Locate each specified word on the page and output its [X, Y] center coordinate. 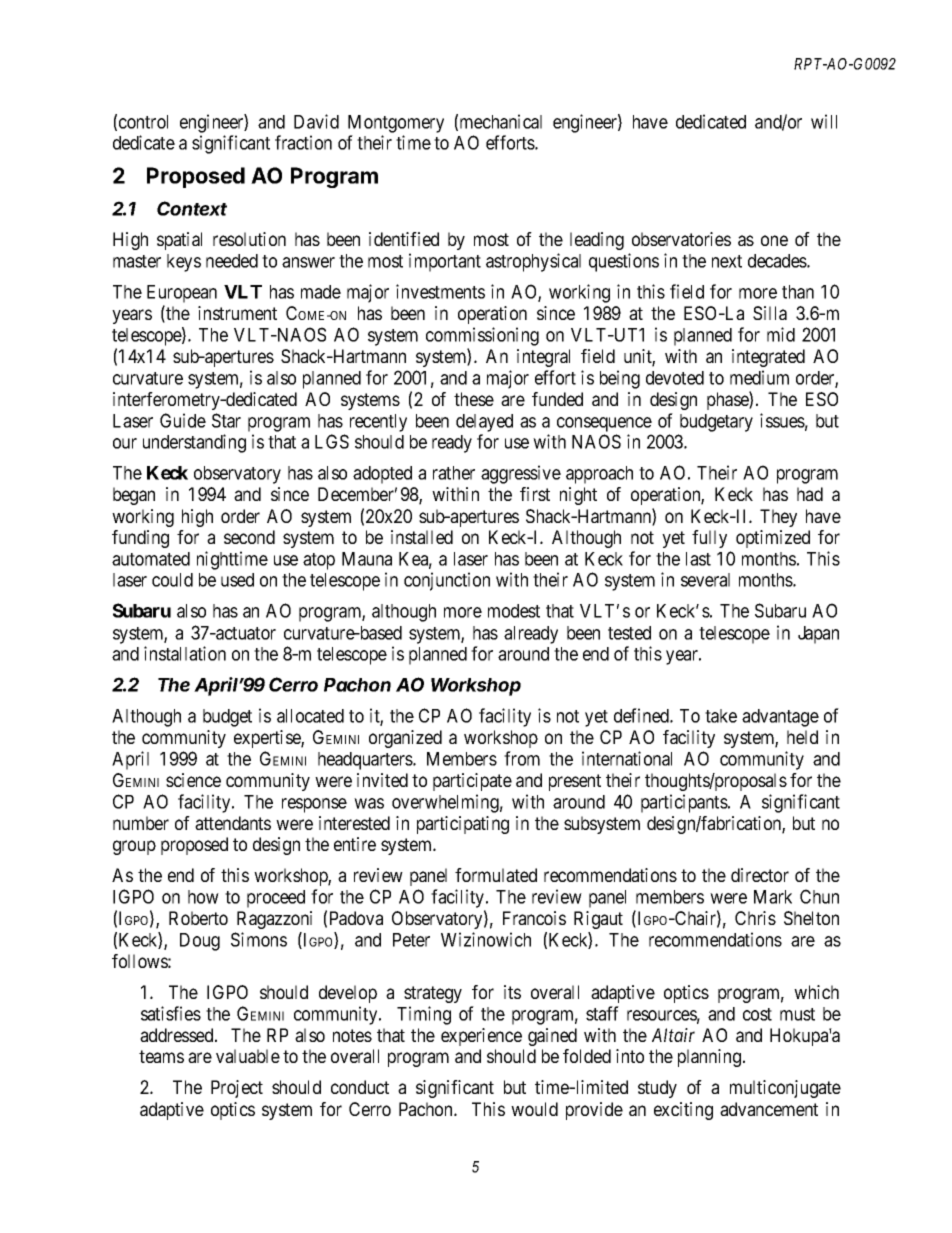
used [237, 580]
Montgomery [396, 124]
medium [759, 377]
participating [463, 825]
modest [514, 611]
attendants [233, 823]
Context [192, 208]
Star [226, 420]
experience [481, 1037]
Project [237, 1089]
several [705, 580]
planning [709, 1058]
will [824, 121]
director [760, 875]
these [474, 399]
